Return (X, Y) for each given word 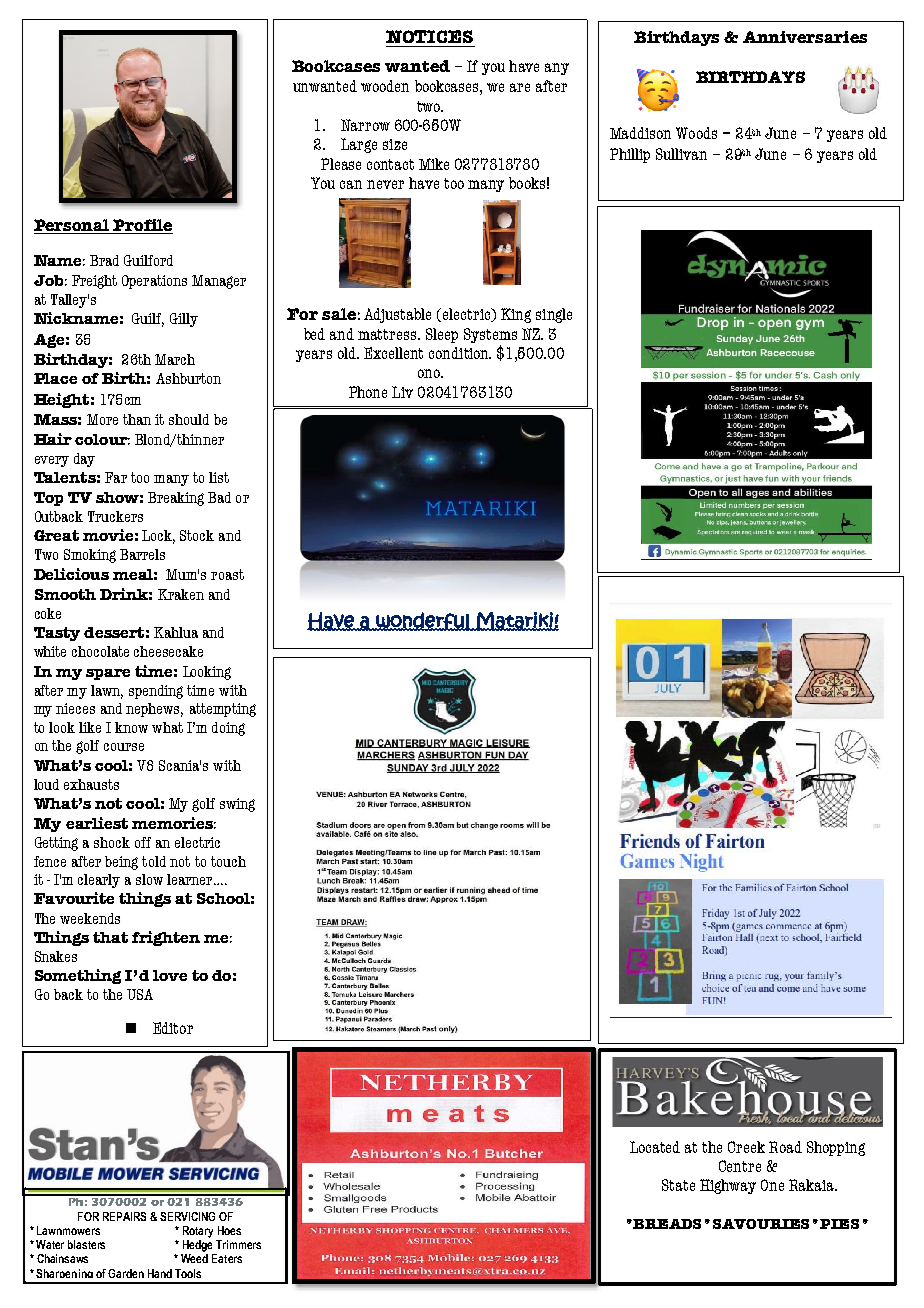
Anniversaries (805, 37)
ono (430, 373)
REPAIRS (124, 1216)
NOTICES (429, 36)
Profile (142, 225)
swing (237, 805)
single (554, 315)
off (143, 842)
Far (116, 477)
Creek (746, 1147)
